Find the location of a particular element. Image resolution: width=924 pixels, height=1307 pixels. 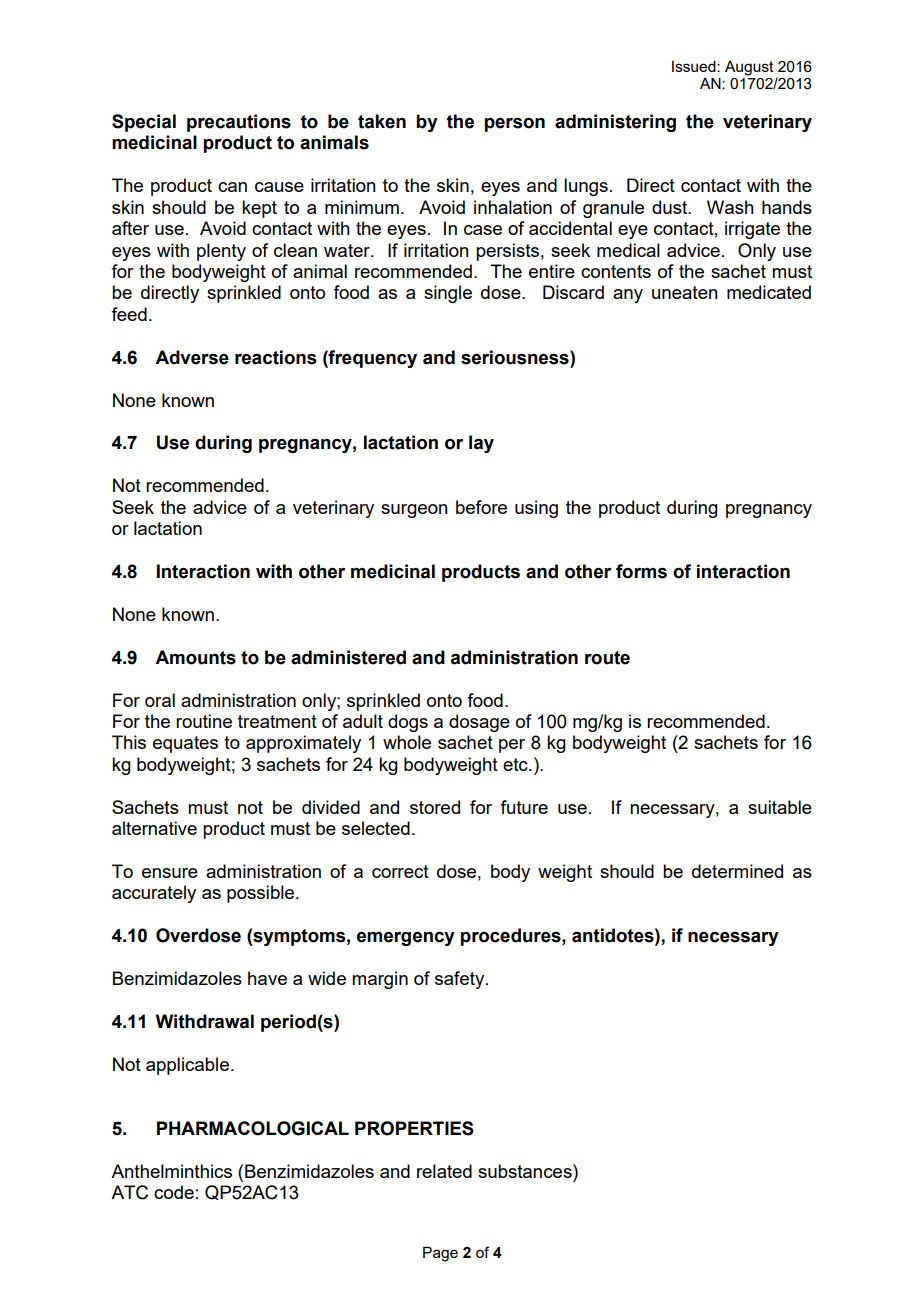

Issued is located at coordinates (695, 66).
